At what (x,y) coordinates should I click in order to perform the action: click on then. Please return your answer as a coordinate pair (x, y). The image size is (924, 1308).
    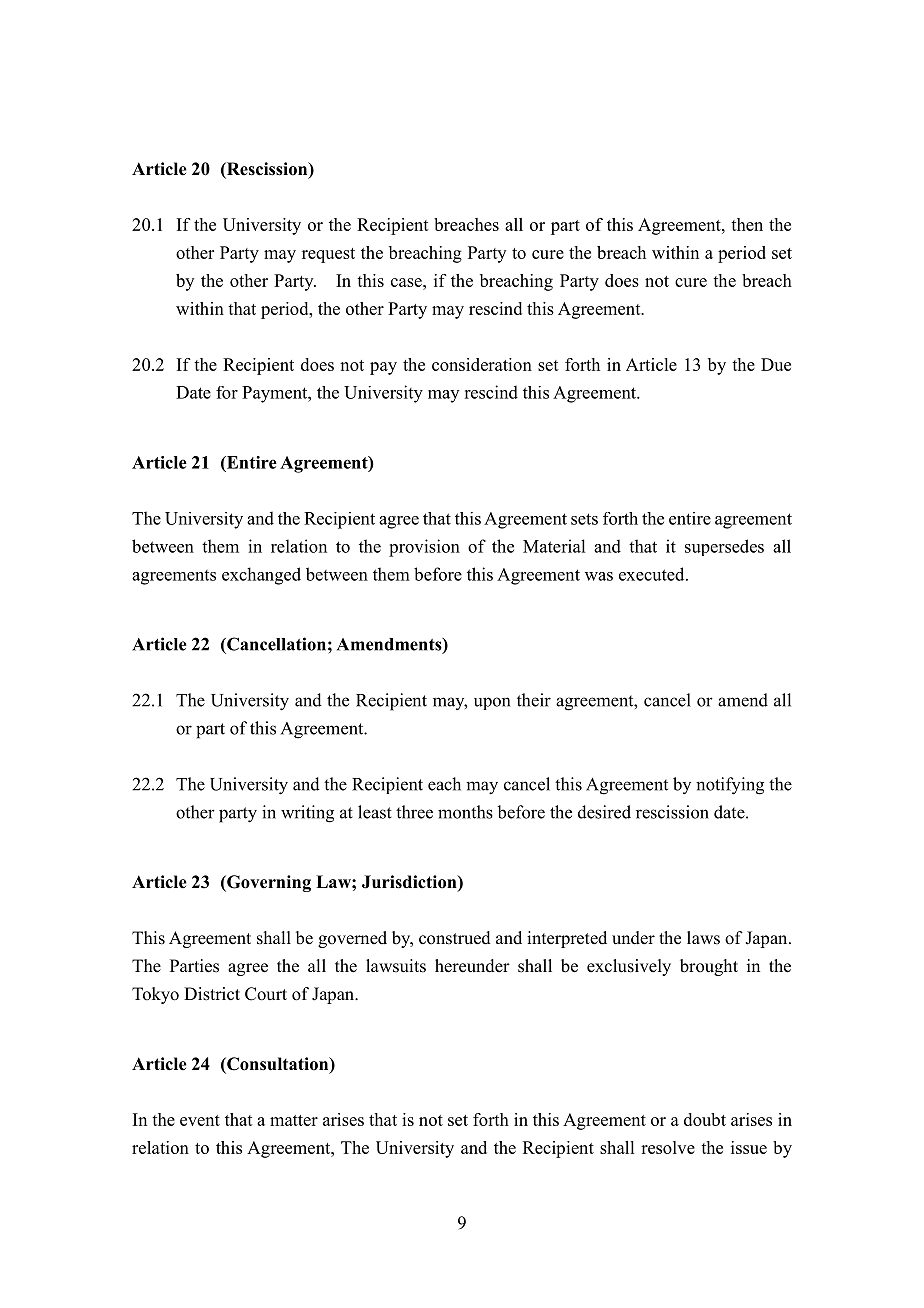
    Looking at the image, I should click on (747, 224).
